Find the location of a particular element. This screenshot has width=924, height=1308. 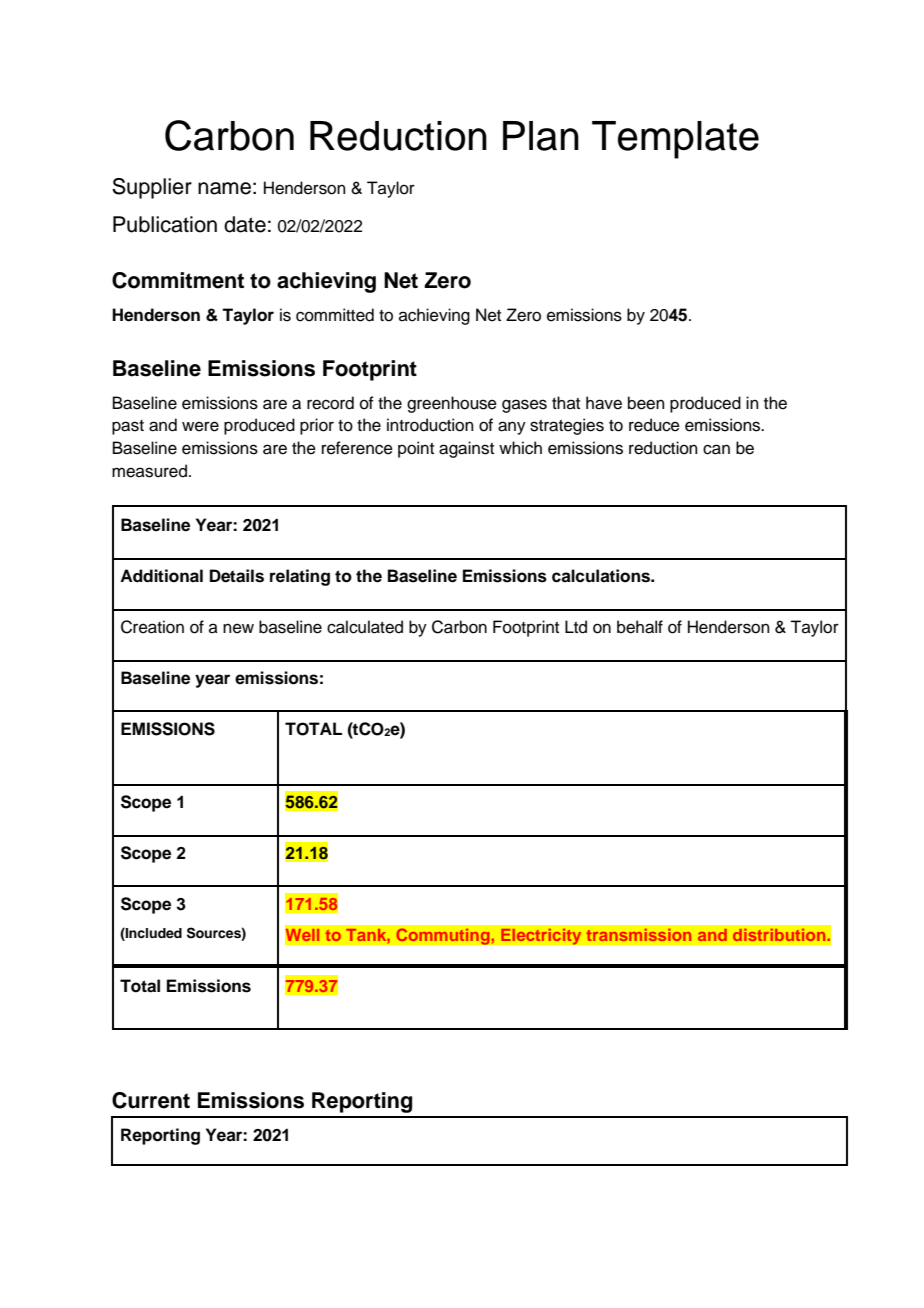

point is located at coordinates (416, 449).
